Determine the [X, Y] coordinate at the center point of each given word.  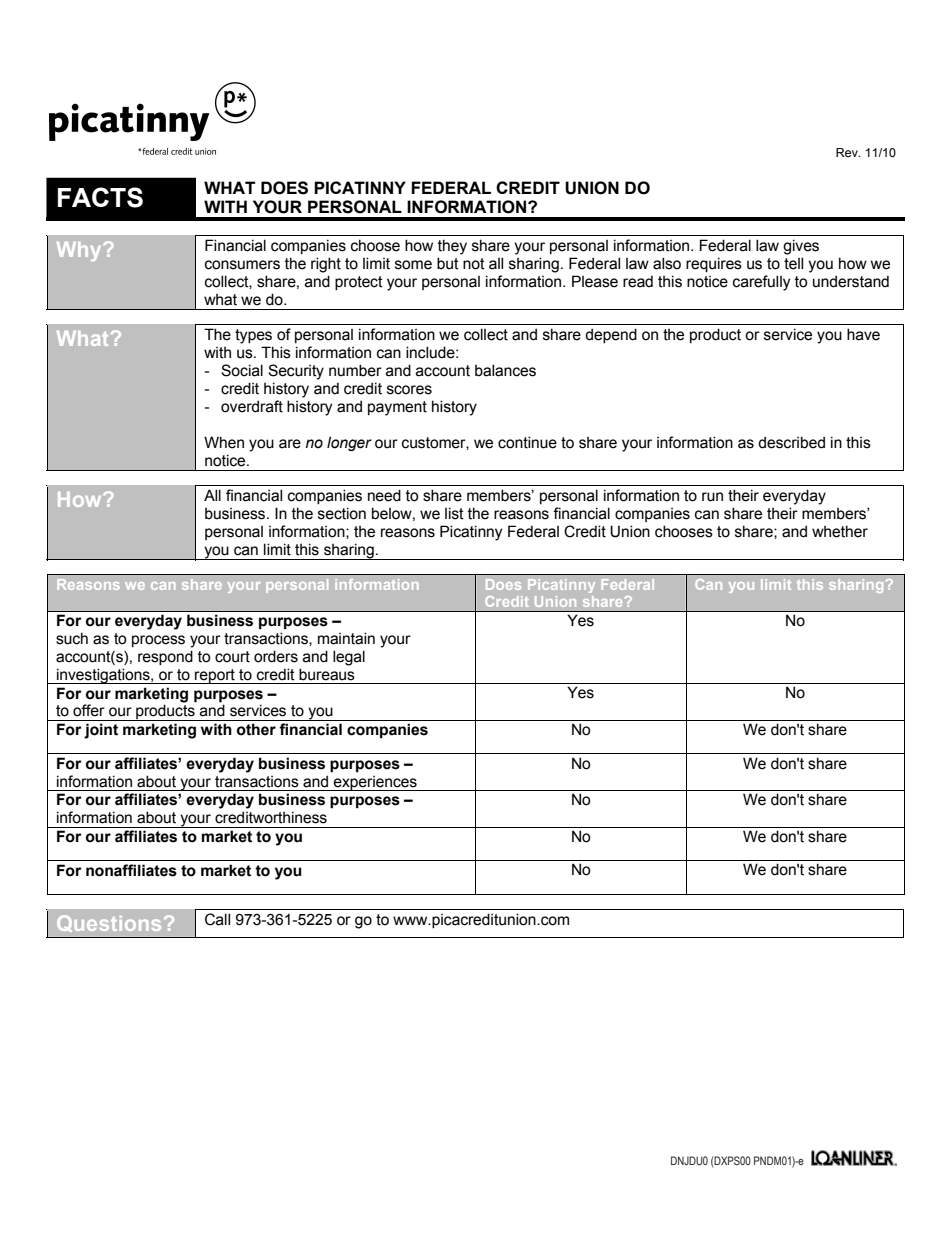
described [791, 442]
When [224, 442]
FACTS [100, 197]
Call [217, 919]
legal [349, 658]
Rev [848, 152]
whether [840, 531]
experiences [375, 783]
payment [397, 408]
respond [165, 657]
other [256, 729]
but [448, 263]
